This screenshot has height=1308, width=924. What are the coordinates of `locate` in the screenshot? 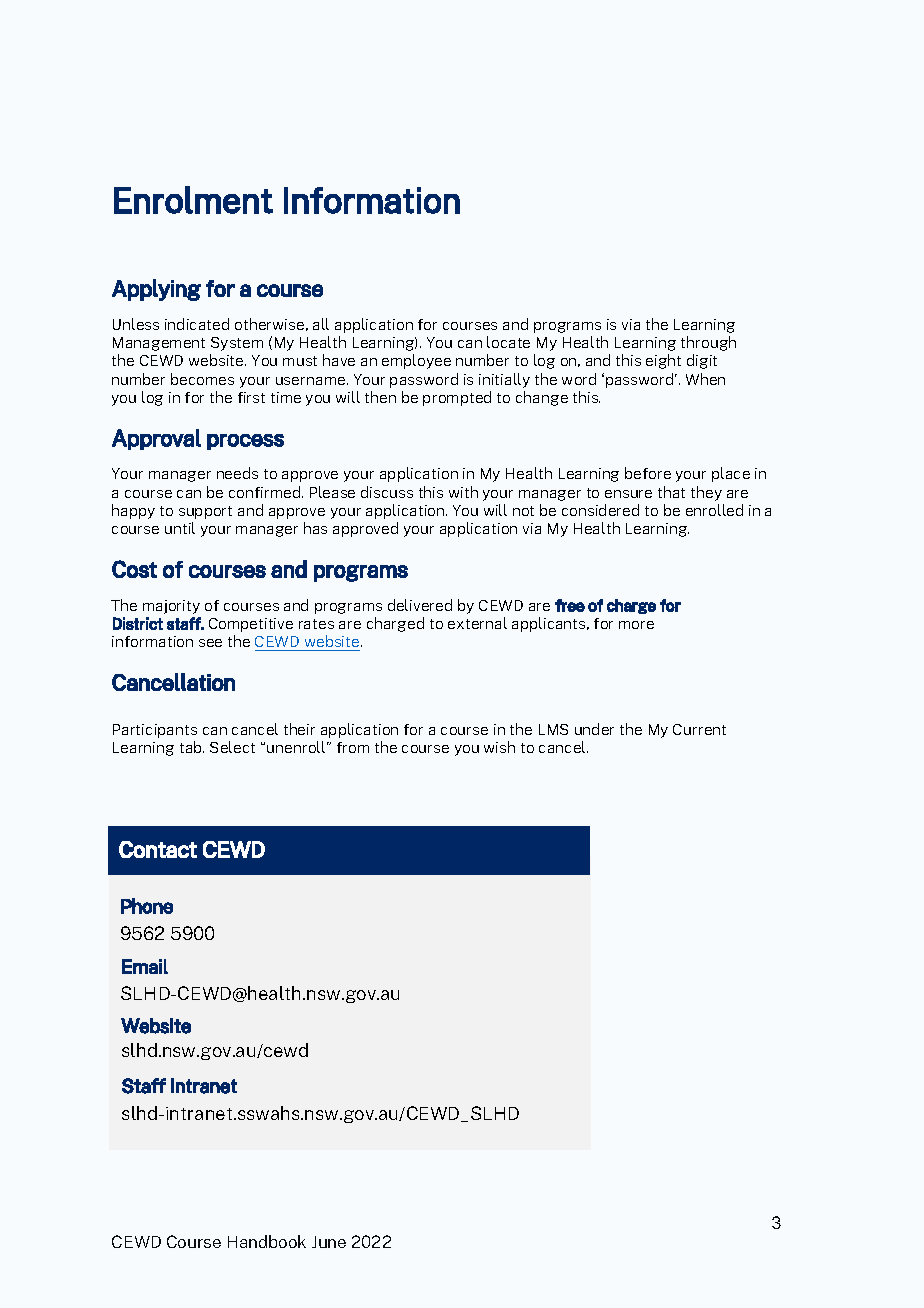 It's located at (508, 342).
